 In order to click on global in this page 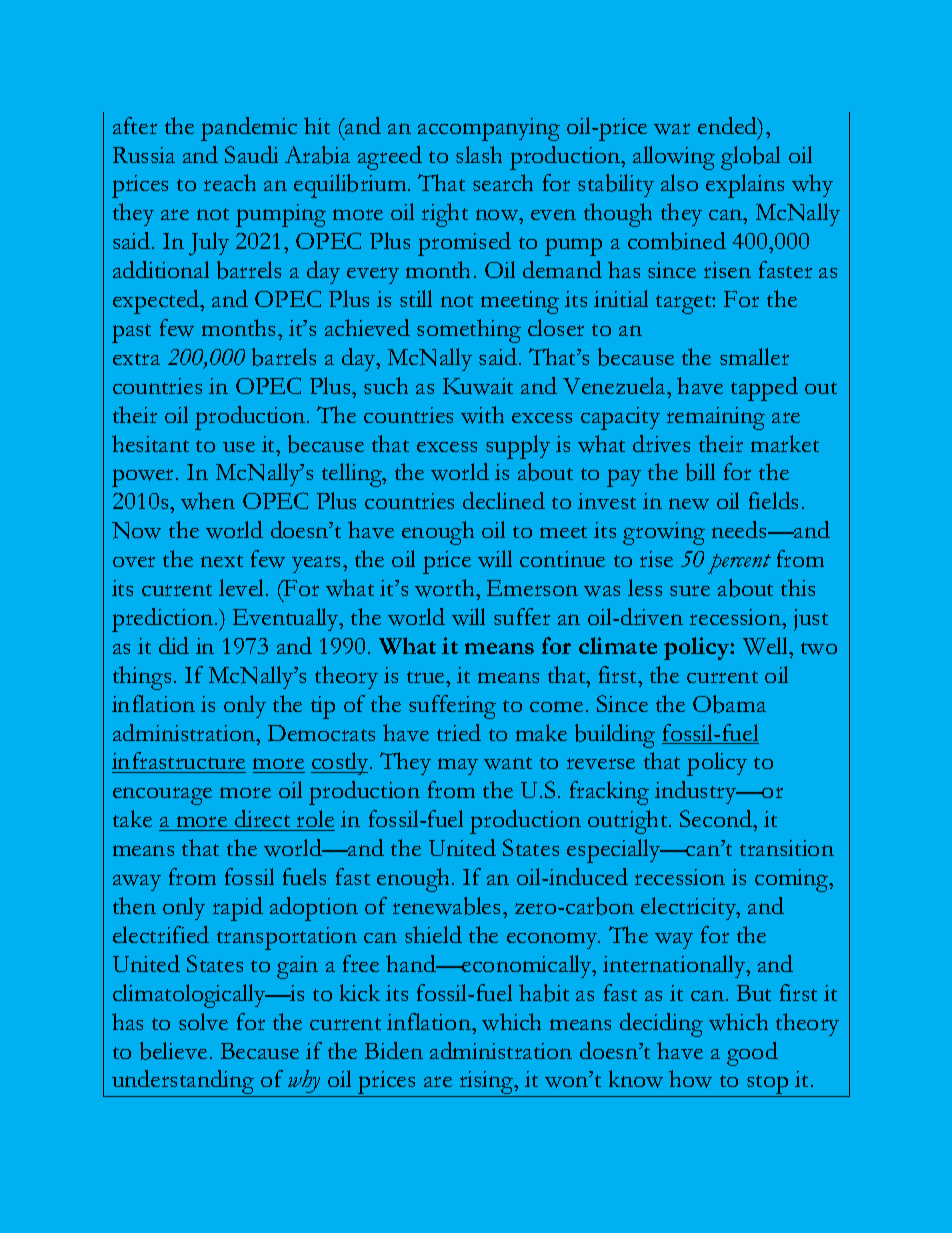, I will do `click(750, 158)`.
